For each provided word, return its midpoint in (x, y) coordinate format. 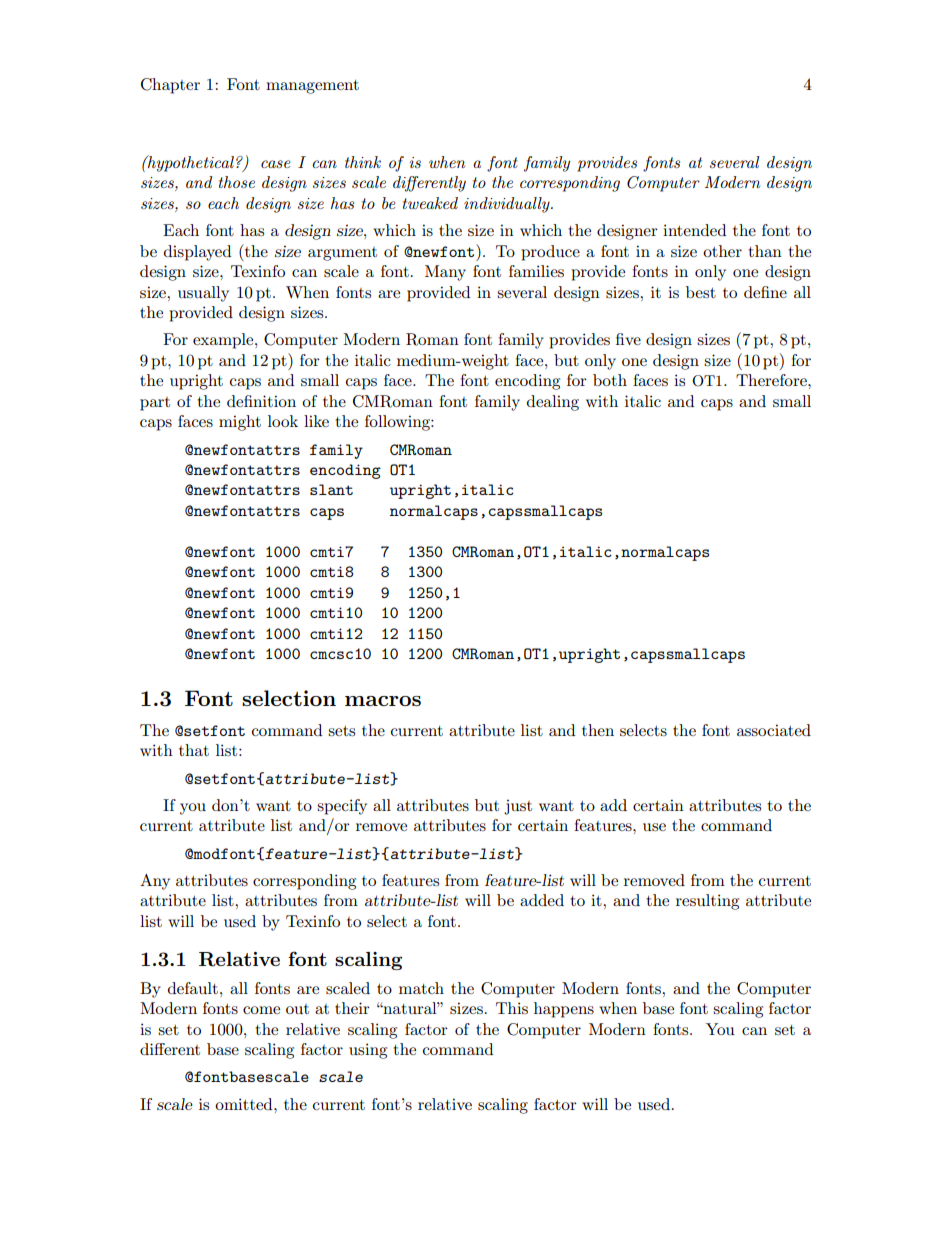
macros (383, 701)
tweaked (430, 203)
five (628, 339)
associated (774, 730)
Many (445, 273)
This (512, 1008)
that (194, 750)
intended (694, 230)
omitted (245, 1104)
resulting (707, 902)
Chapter (170, 86)
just (518, 807)
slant (331, 489)
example (224, 341)
